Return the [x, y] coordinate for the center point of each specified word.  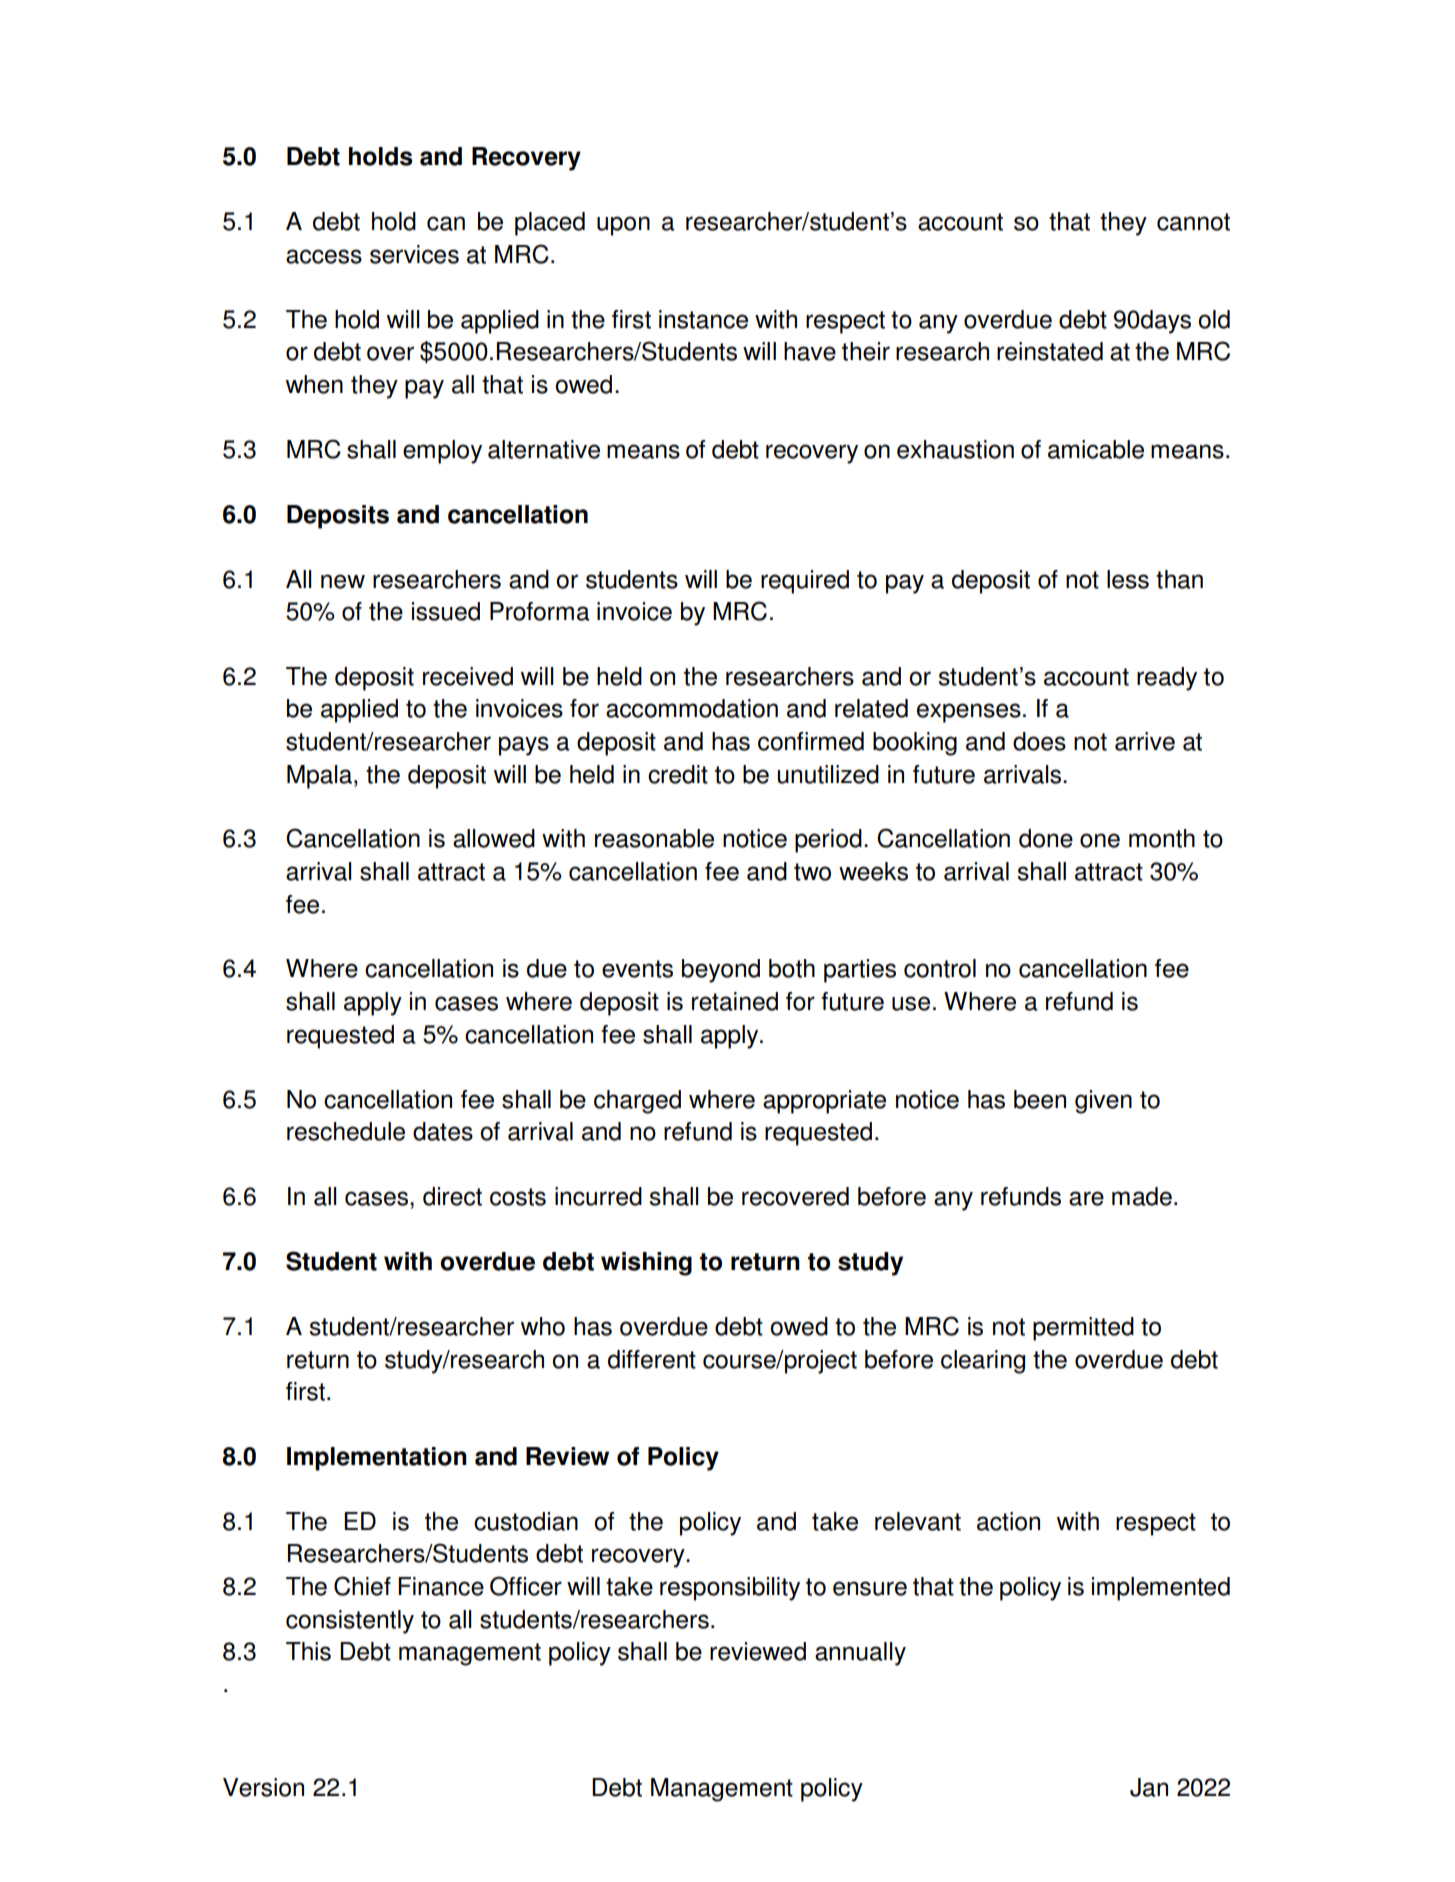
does [1039, 741]
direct [452, 1196]
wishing [646, 1264]
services [414, 254]
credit [678, 774]
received [468, 676]
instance [703, 319]
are [1086, 1198]
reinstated [1050, 351]
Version [263, 1787]
